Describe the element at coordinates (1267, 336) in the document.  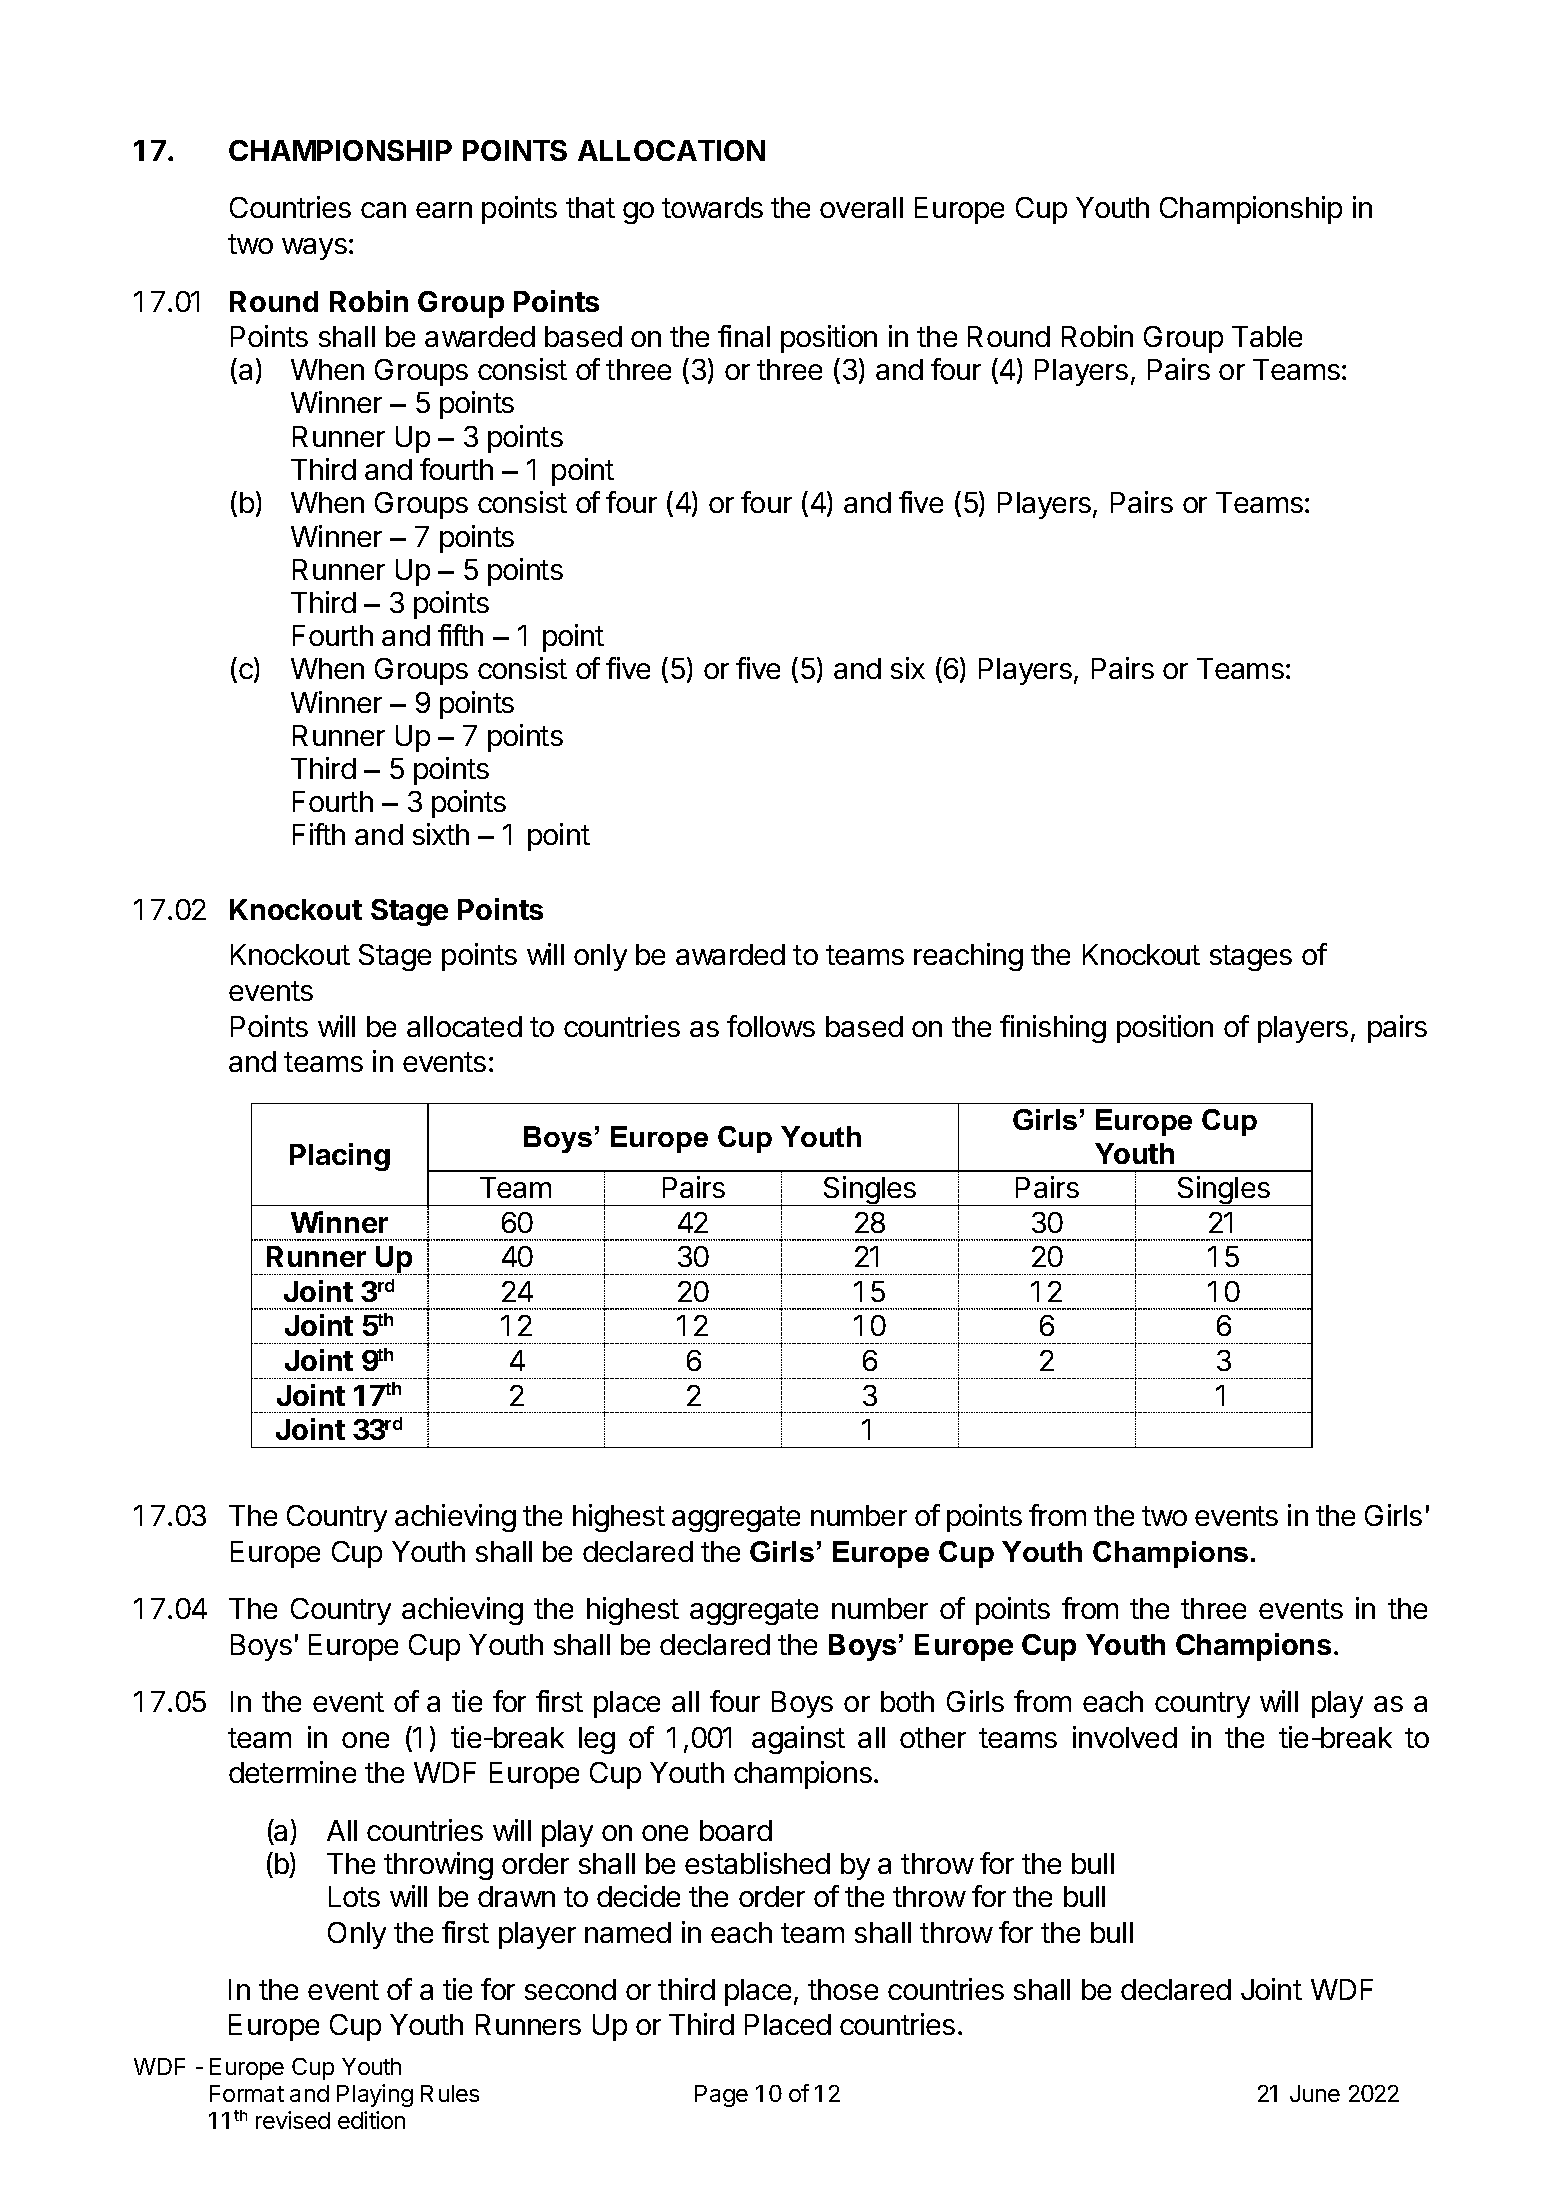
I see `Table` at that location.
